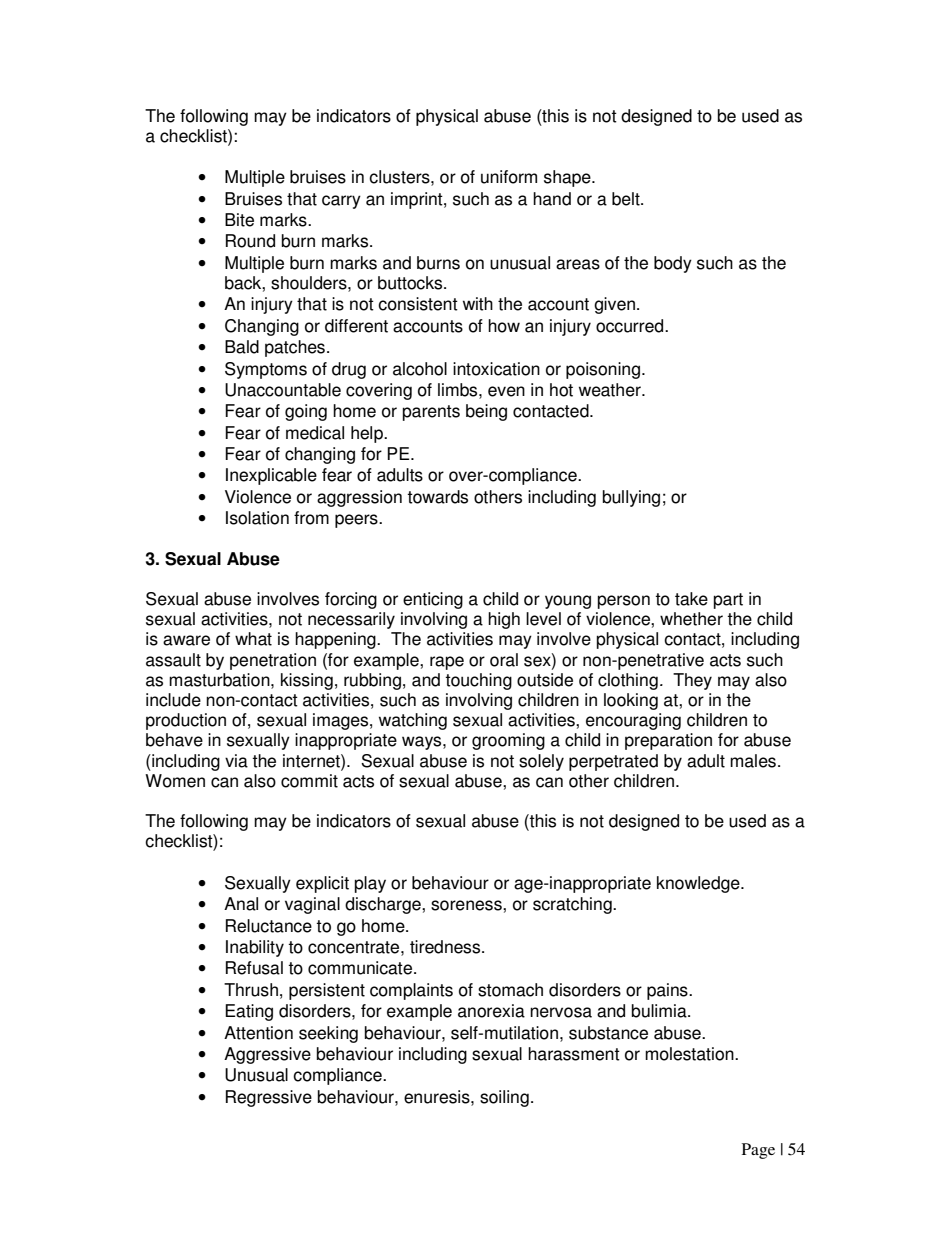 Image resolution: width=952 pixels, height=1233 pixels. Describe the element at coordinates (758, 1151) in the screenshot. I see `Page` at that location.
